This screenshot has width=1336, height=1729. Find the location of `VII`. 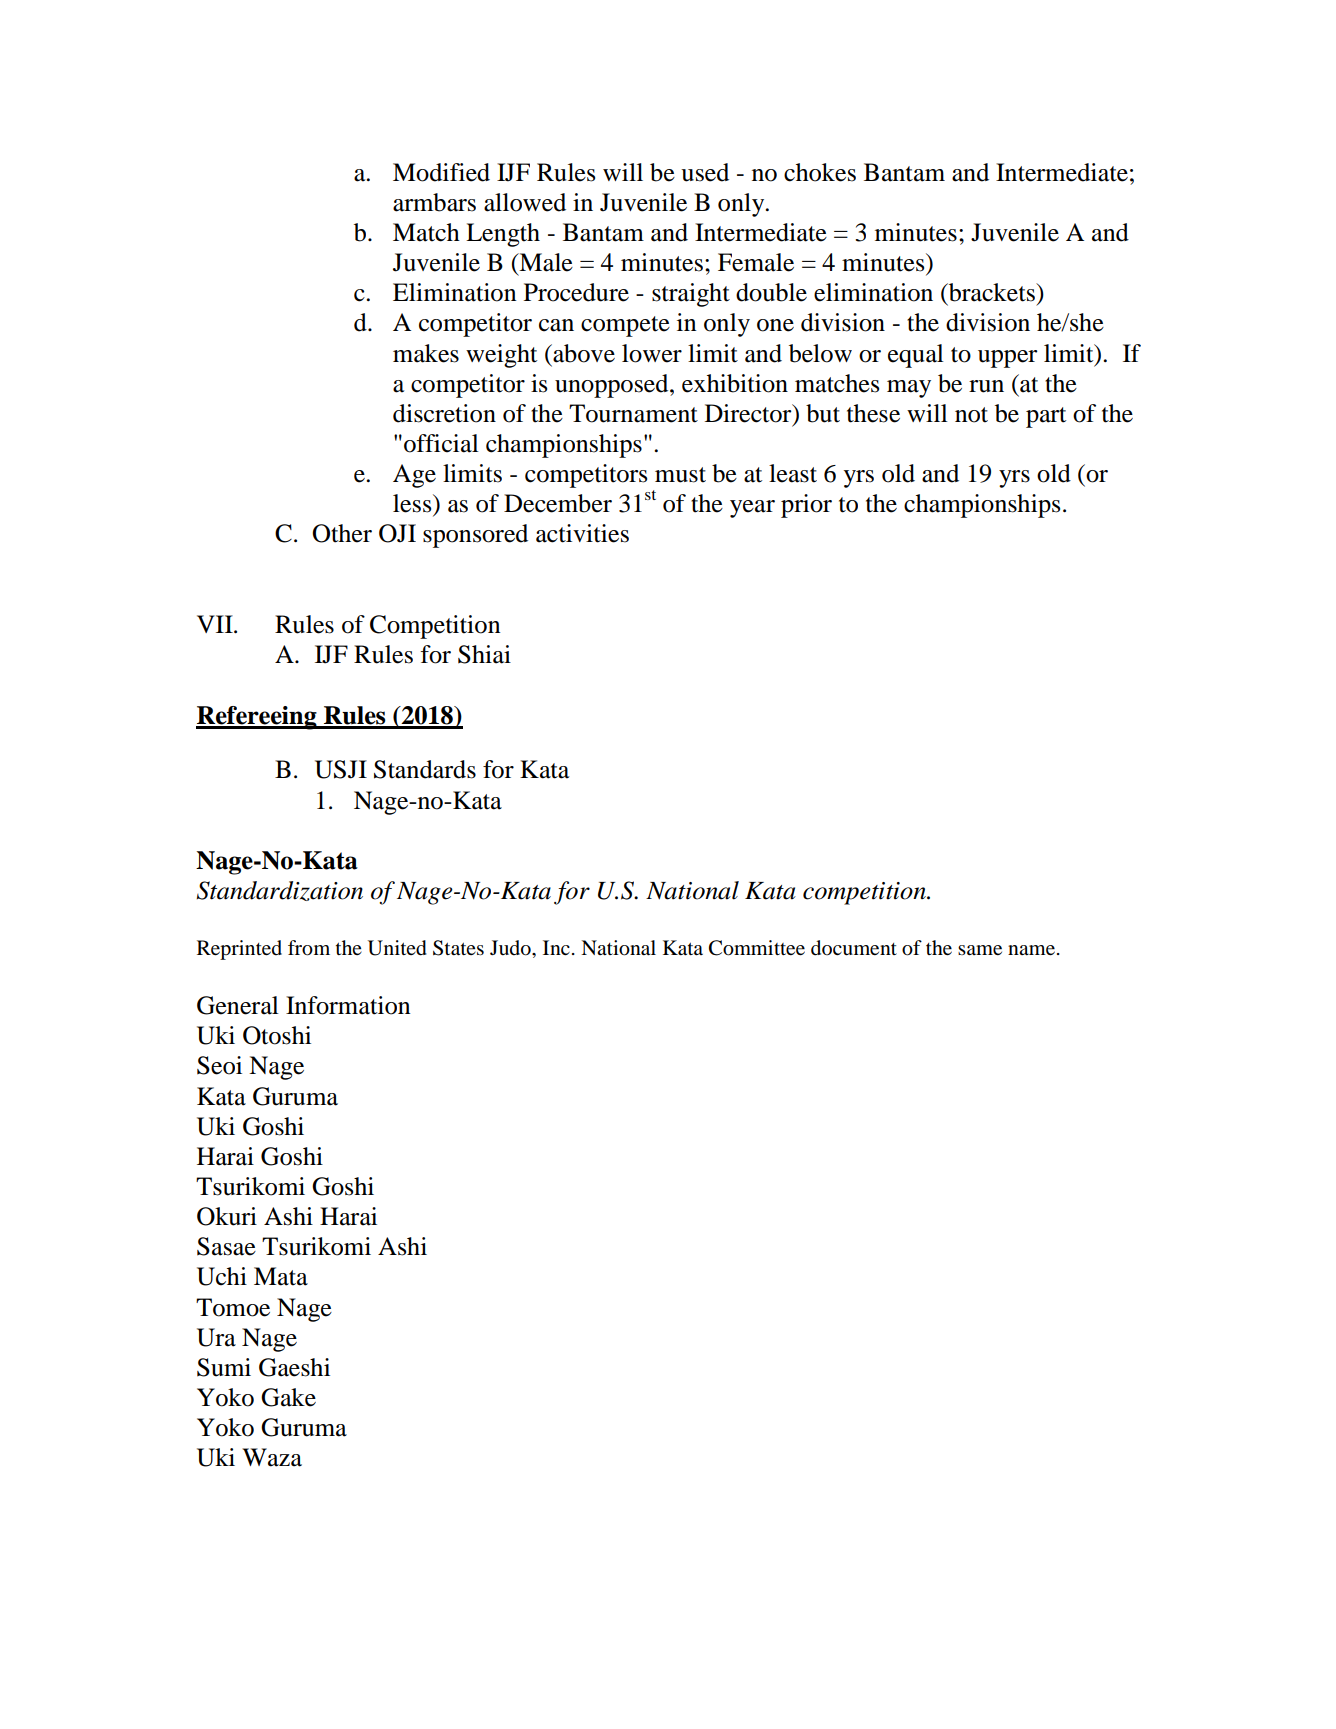

VII is located at coordinates (216, 624).
